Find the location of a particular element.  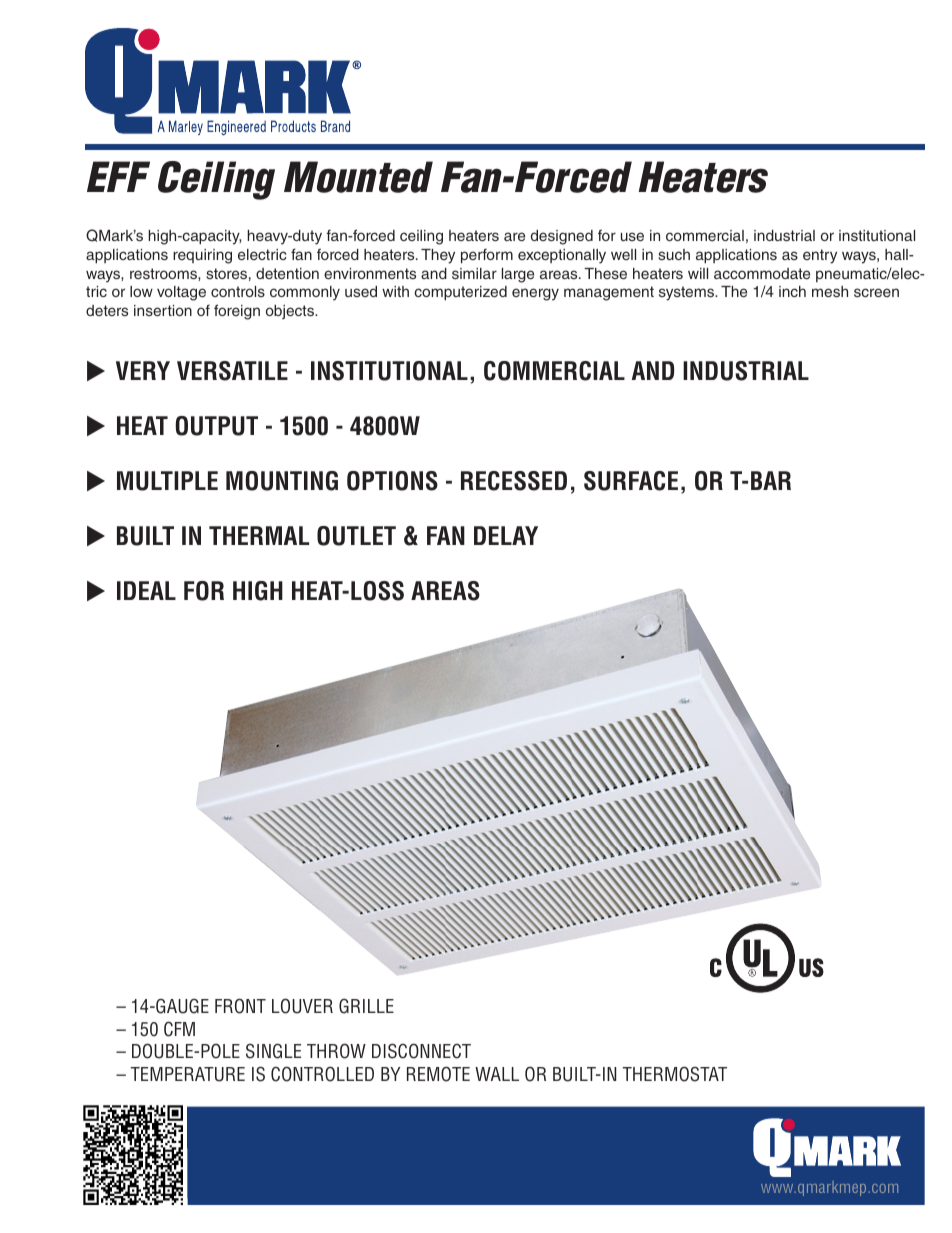

entry is located at coordinates (820, 256).
